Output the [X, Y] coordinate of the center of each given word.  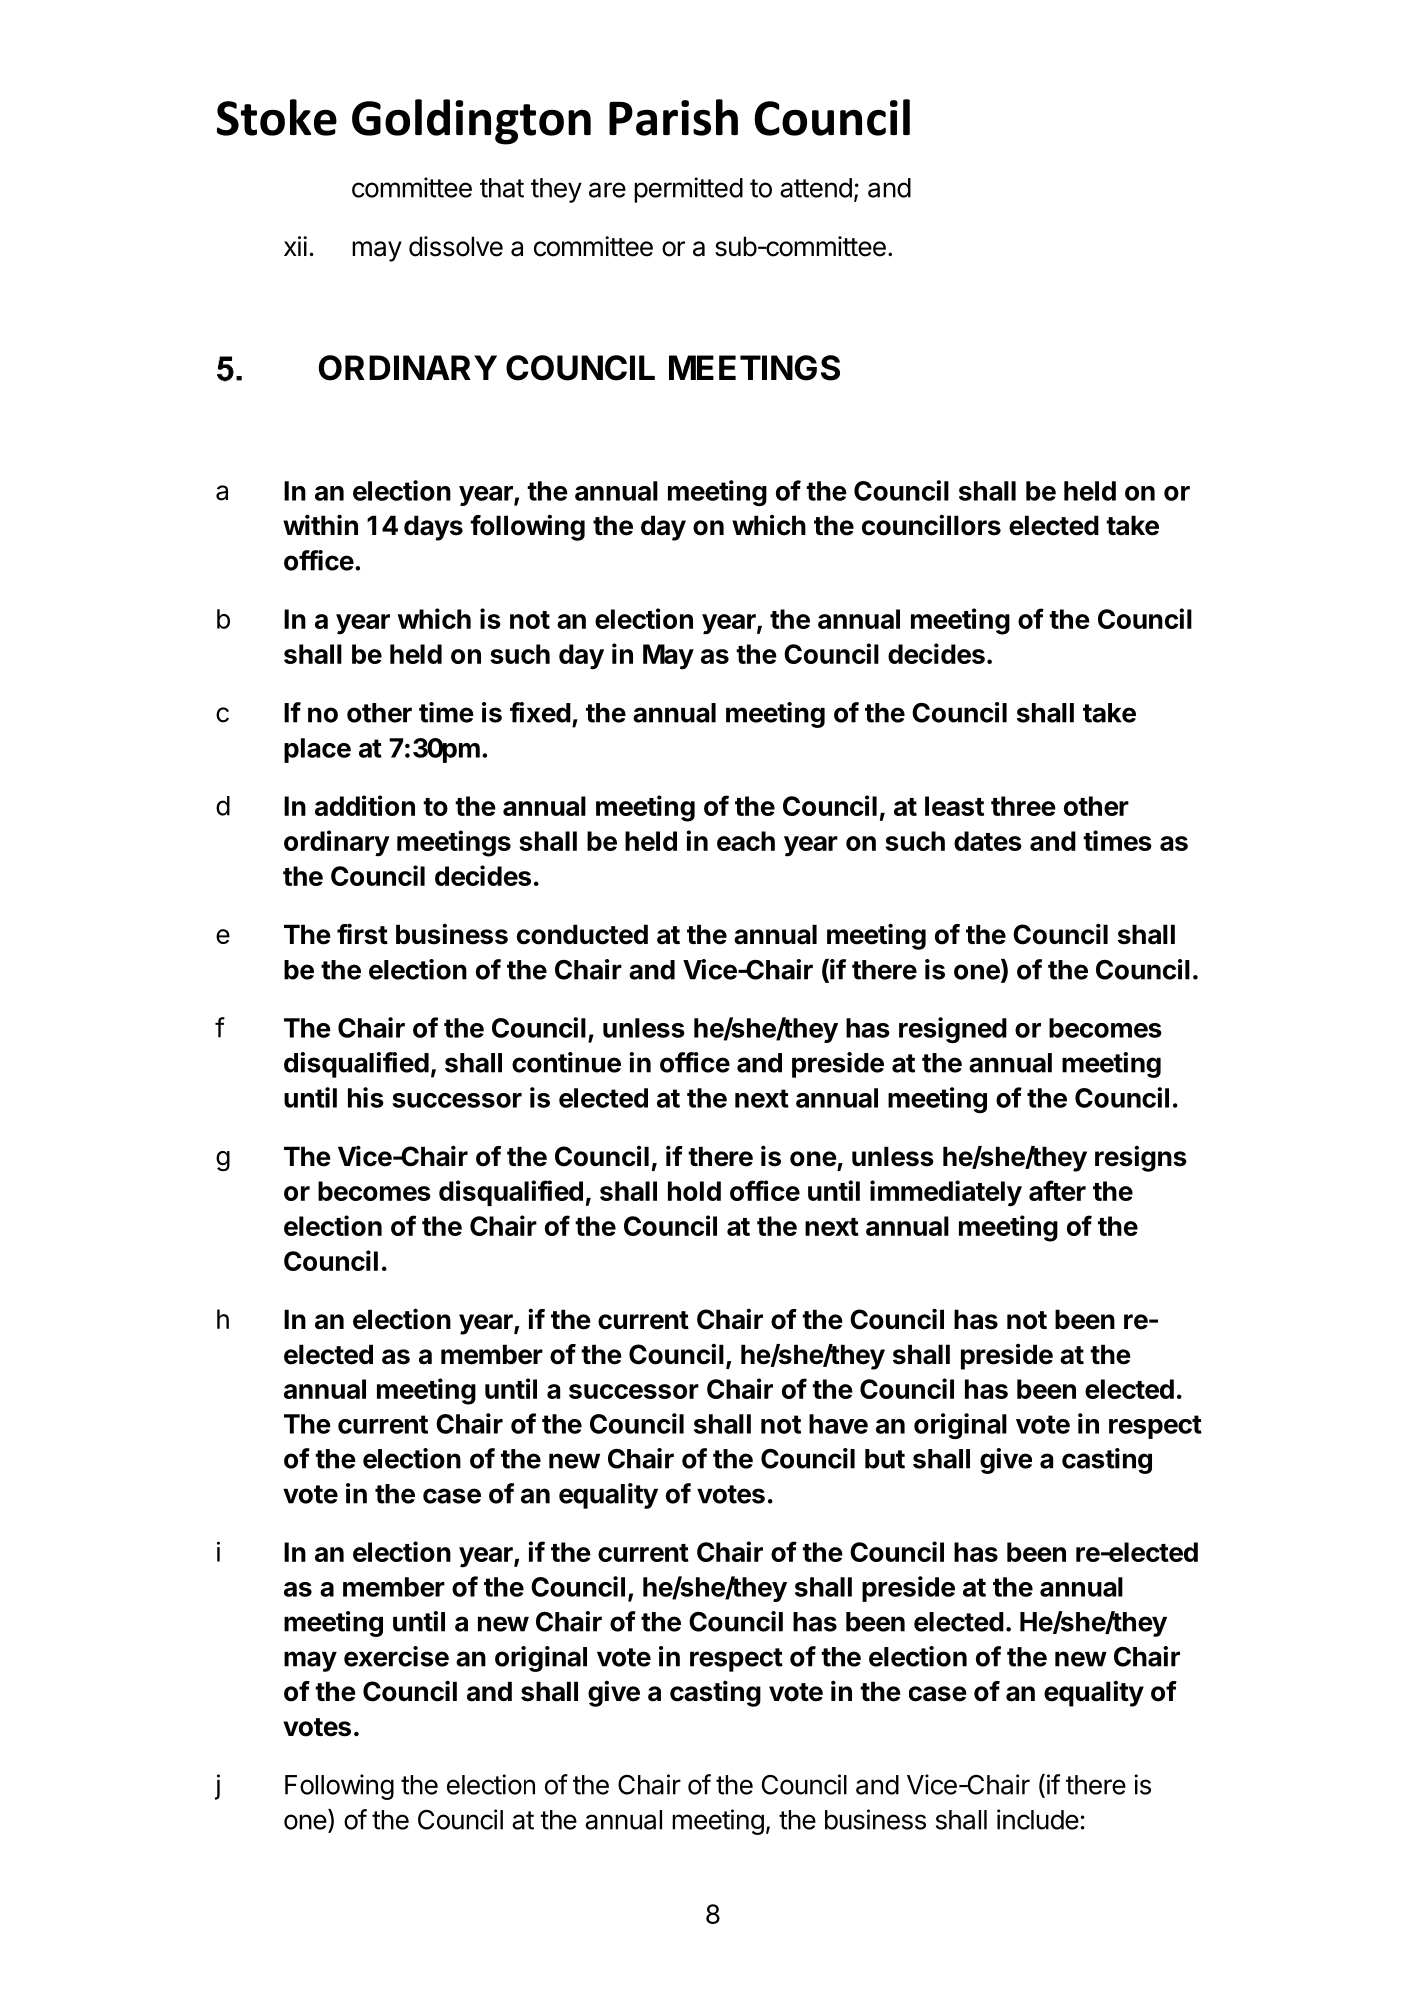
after [1057, 1190]
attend [816, 188]
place [317, 750]
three [1023, 806]
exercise [396, 1656]
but [885, 1459]
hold [694, 1191]
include [1038, 1819]
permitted [688, 190]
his [366, 1097]
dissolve [456, 246]
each [746, 841]
